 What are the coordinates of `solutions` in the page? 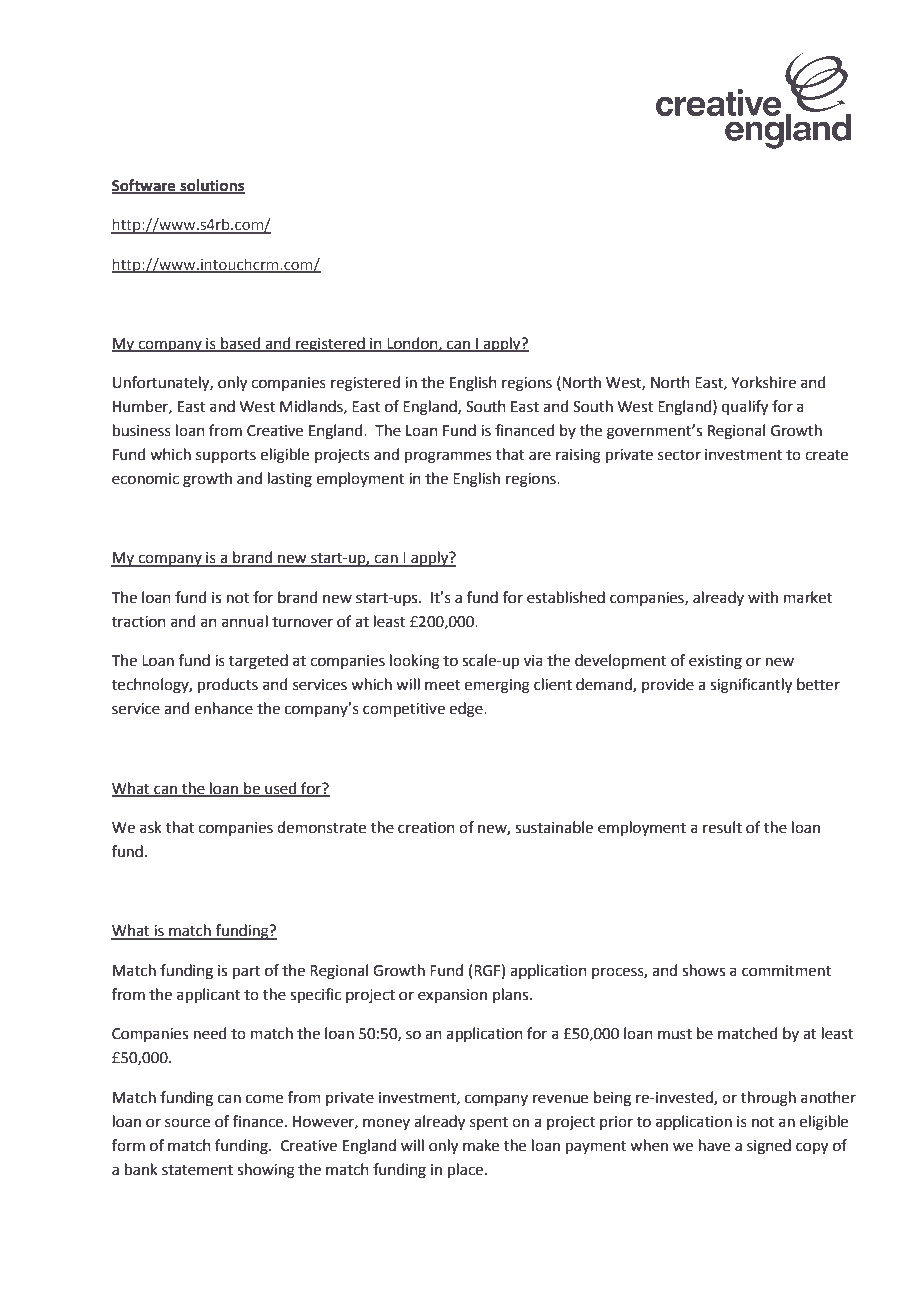 It's located at (211, 186).
